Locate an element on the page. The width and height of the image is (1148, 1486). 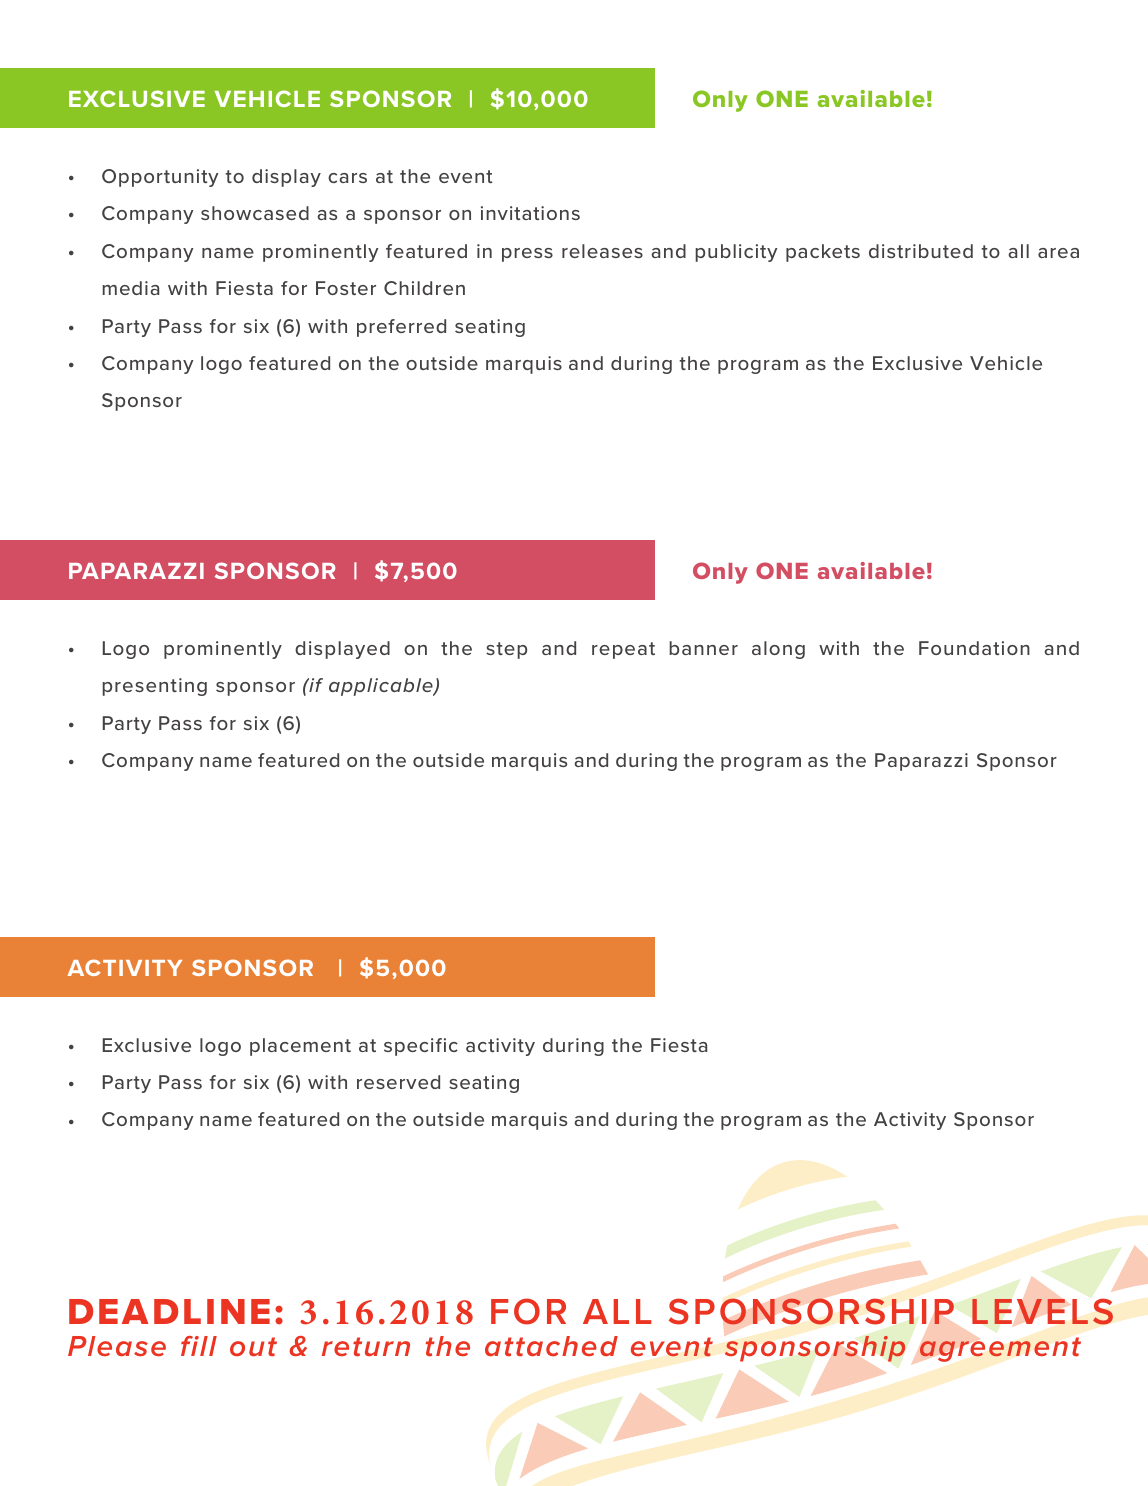
invitations is located at coordinates (530, 213).
